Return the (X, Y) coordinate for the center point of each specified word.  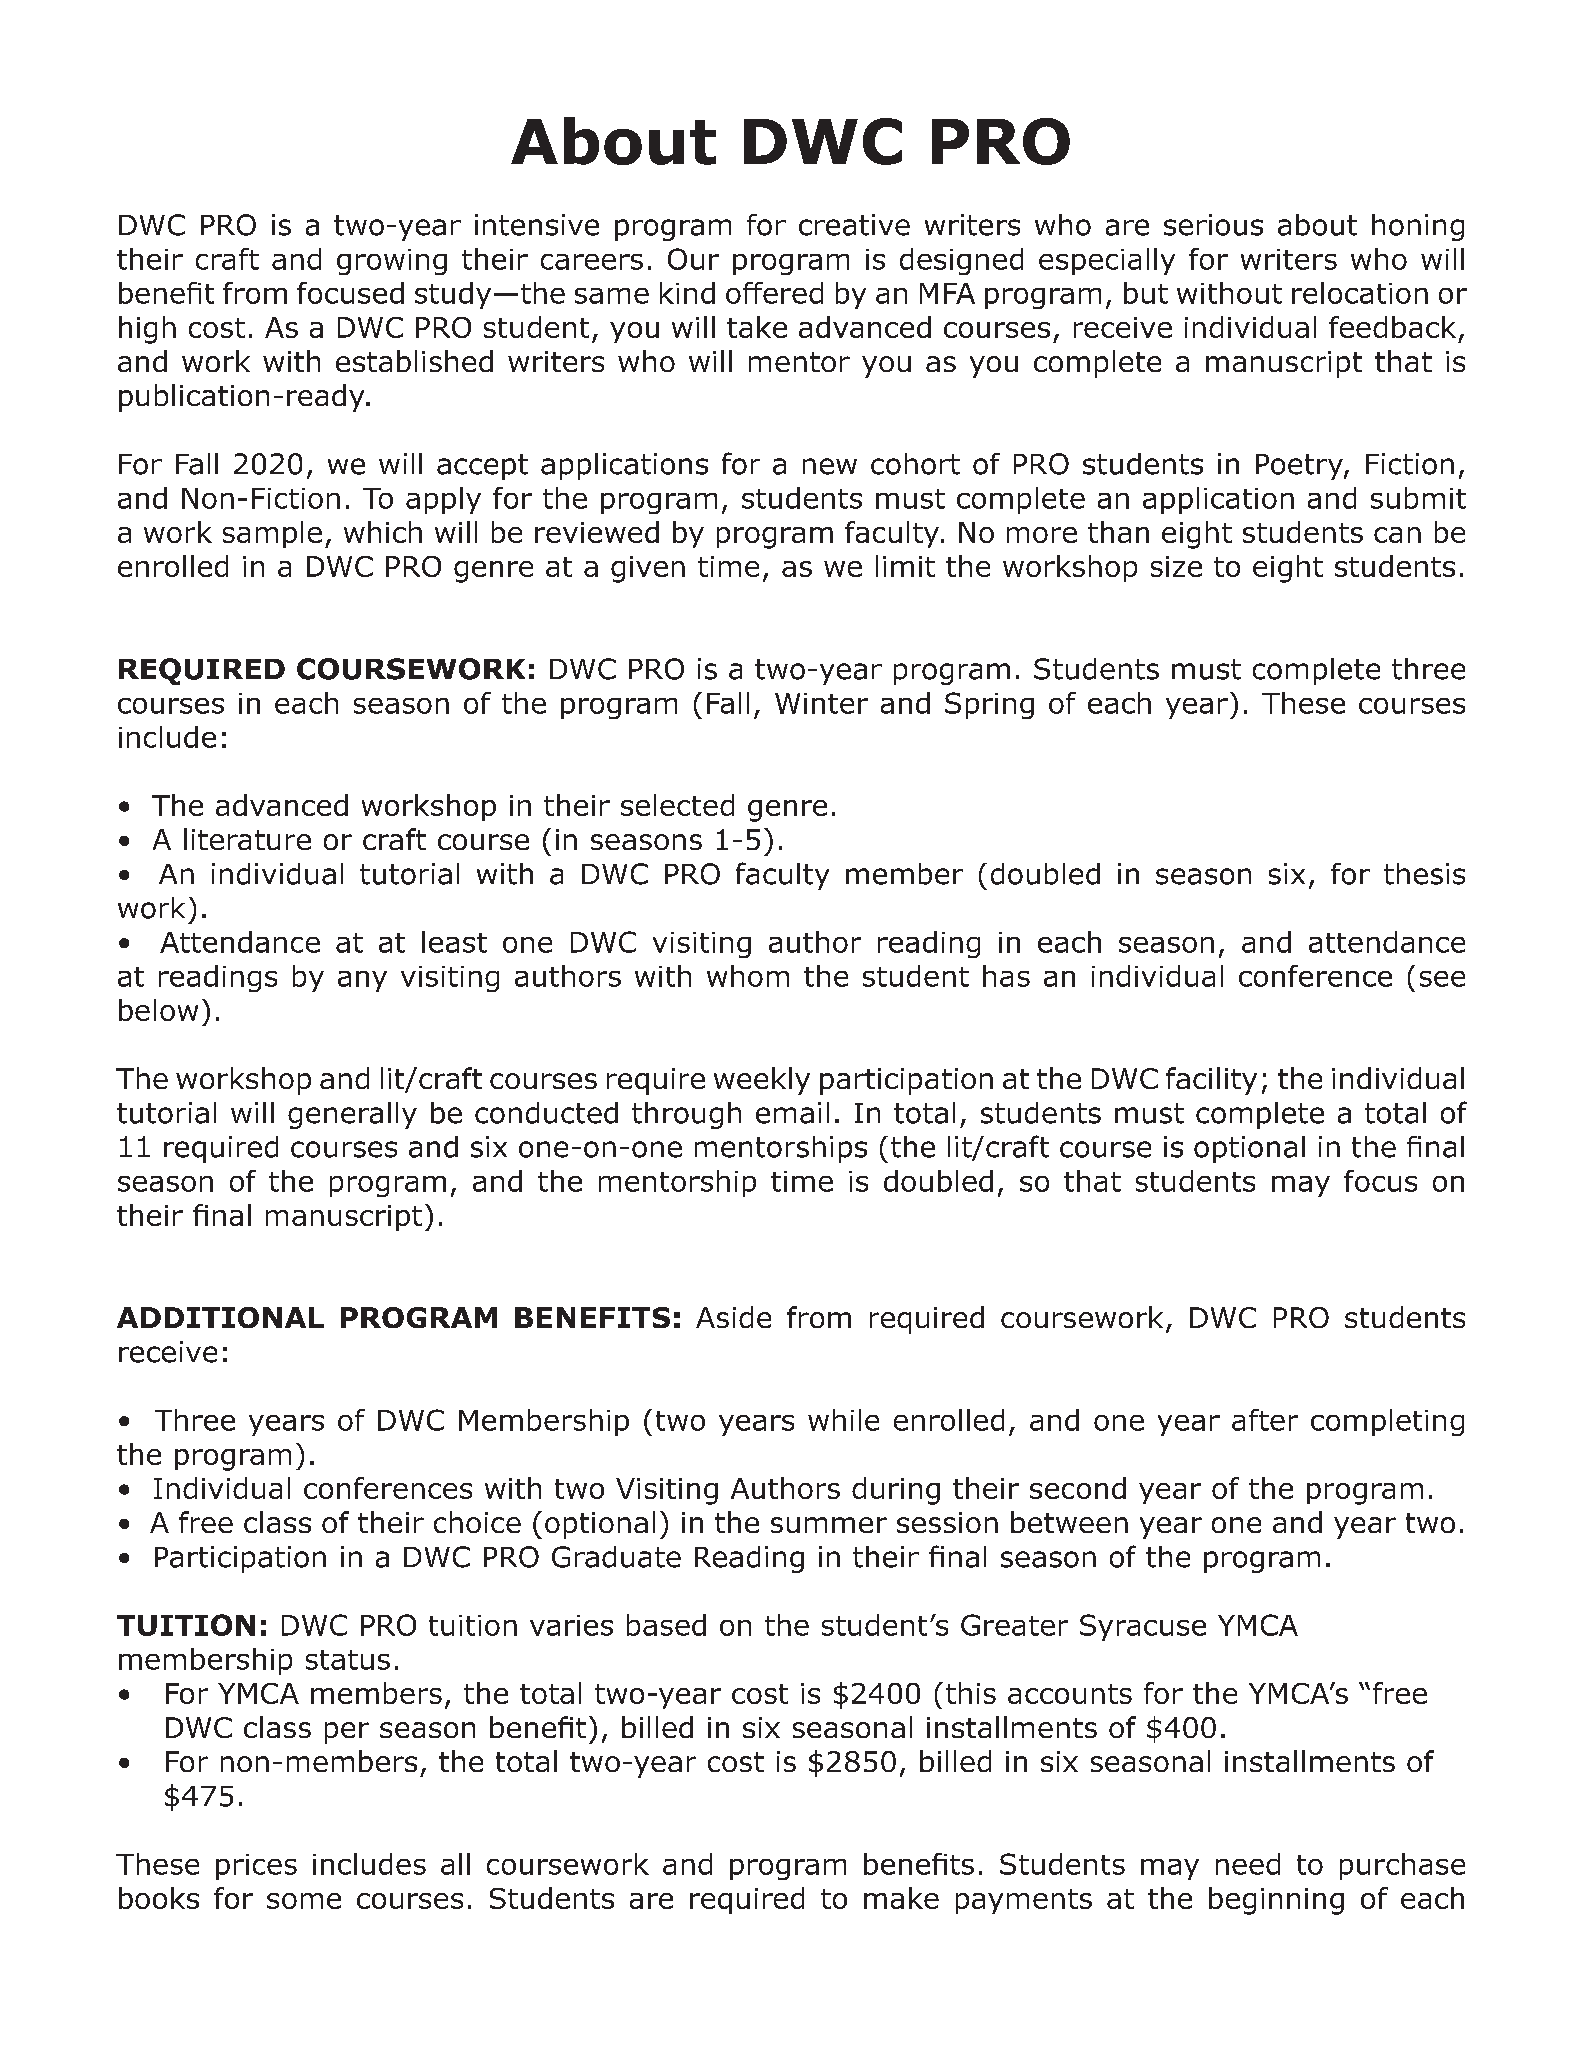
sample (272, 534)
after (1265, 1420)
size (1176, 566)
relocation (1360, 293)
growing (392, 262)
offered (774, 293)
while (843, 1420)
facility (1211, 1081)
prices (256, 1867)
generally (352, 1115)
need (1248, 1864)
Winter (821, 703)
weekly (762, 1081)
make (901, 1898)
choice (477, 1522)
